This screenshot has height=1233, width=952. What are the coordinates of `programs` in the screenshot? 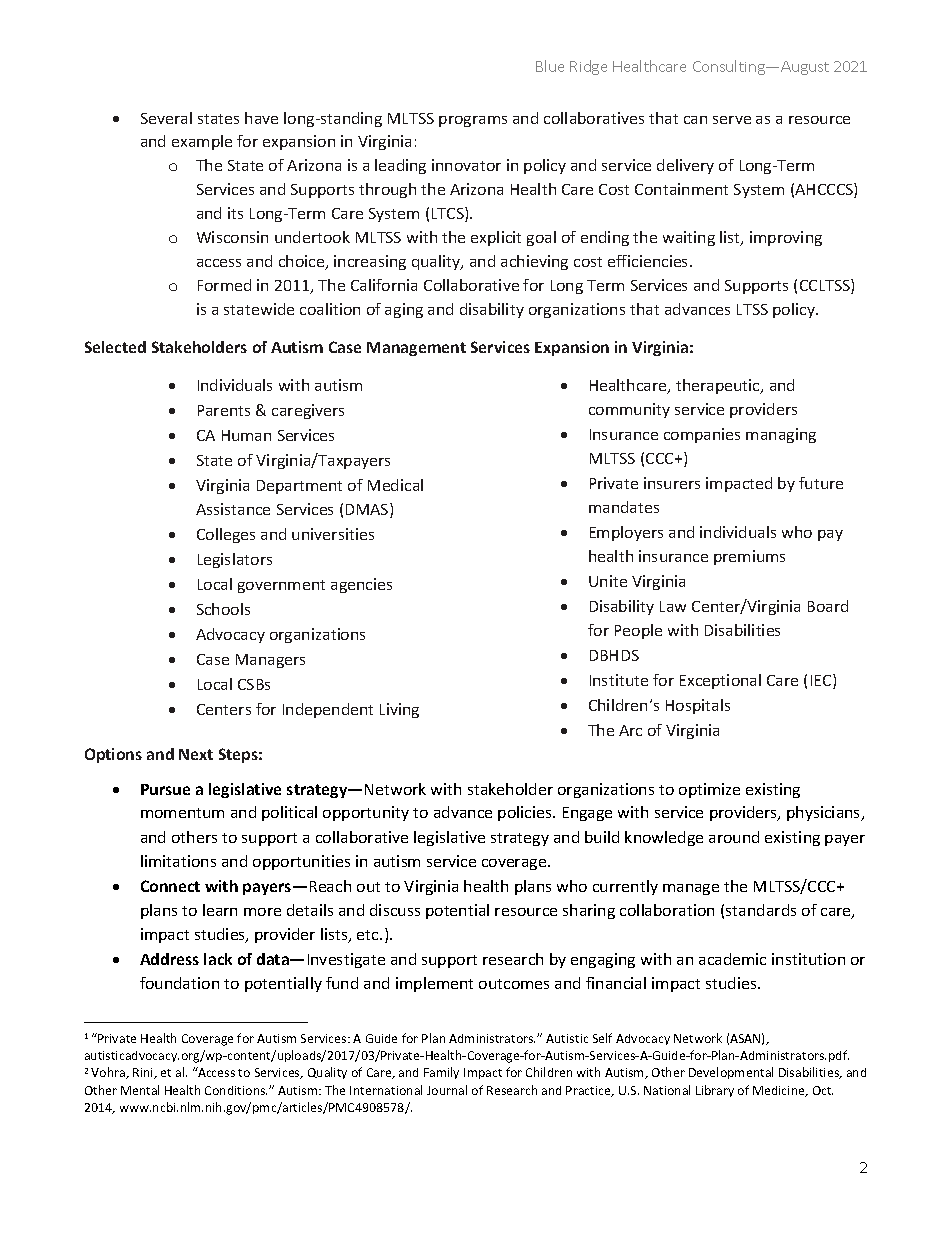 It's located at (473, 121).
